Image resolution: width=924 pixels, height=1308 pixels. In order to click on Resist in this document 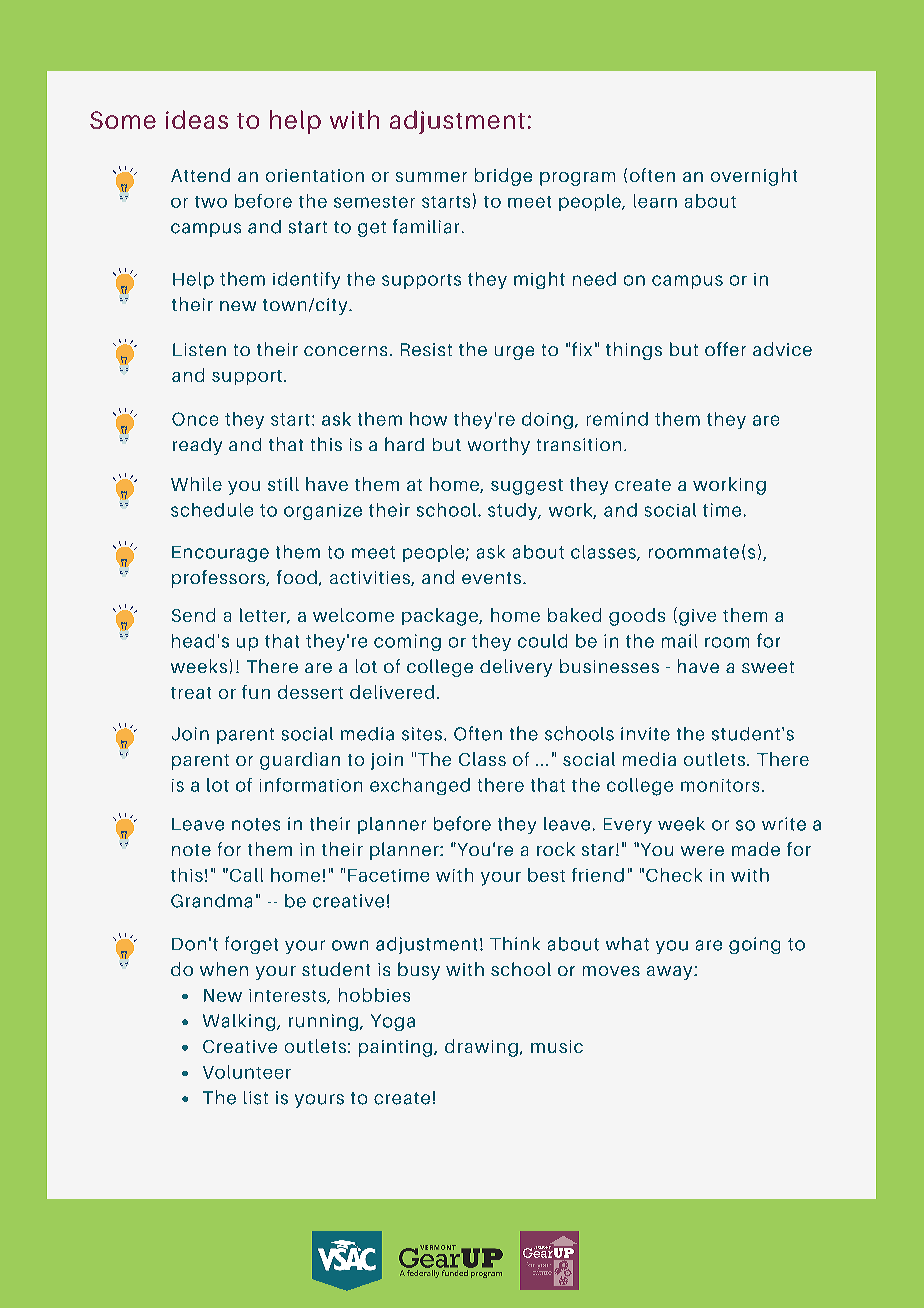, I will do `click(426, 349)`.
